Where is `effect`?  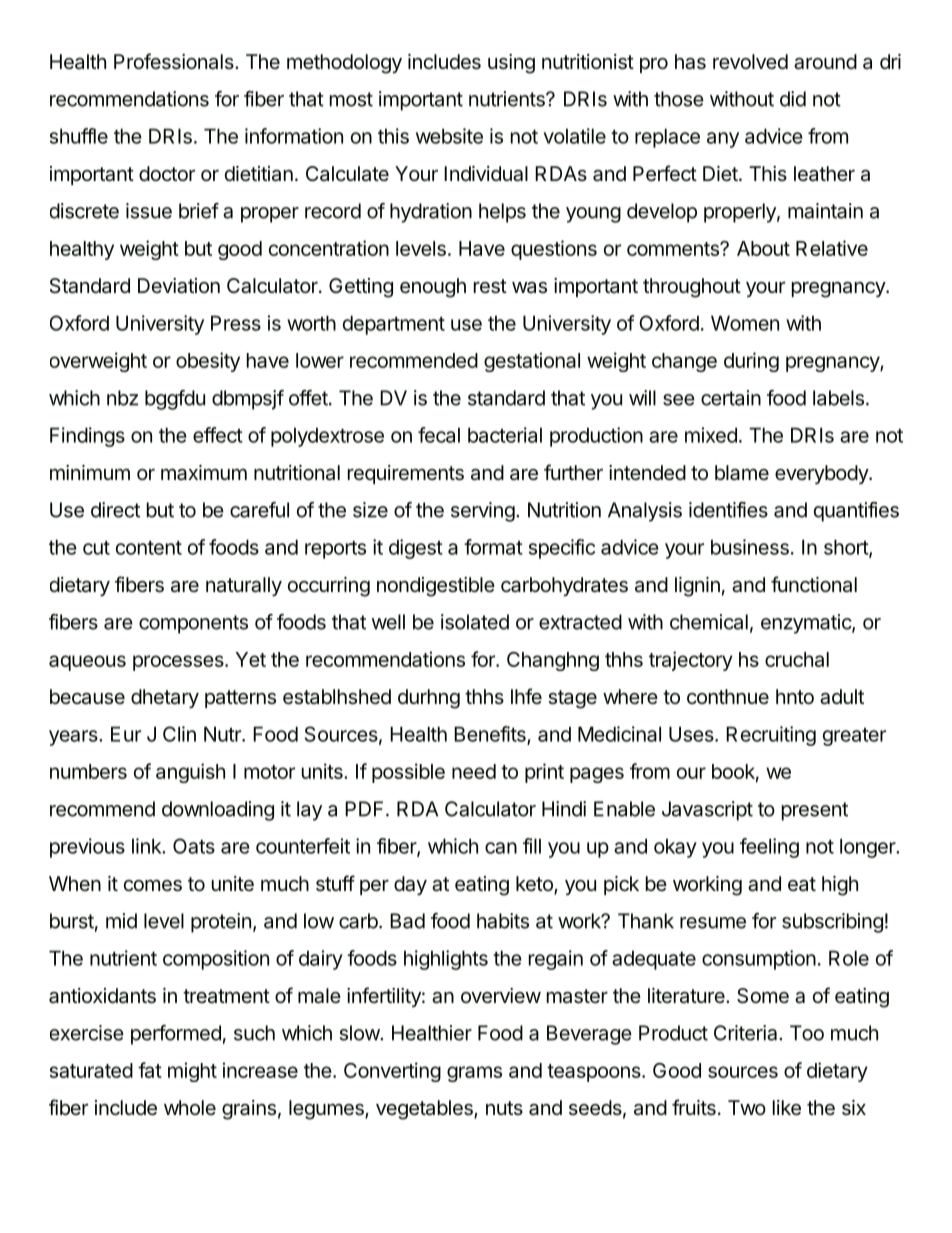 effect is located at coordinates (218, 435).
